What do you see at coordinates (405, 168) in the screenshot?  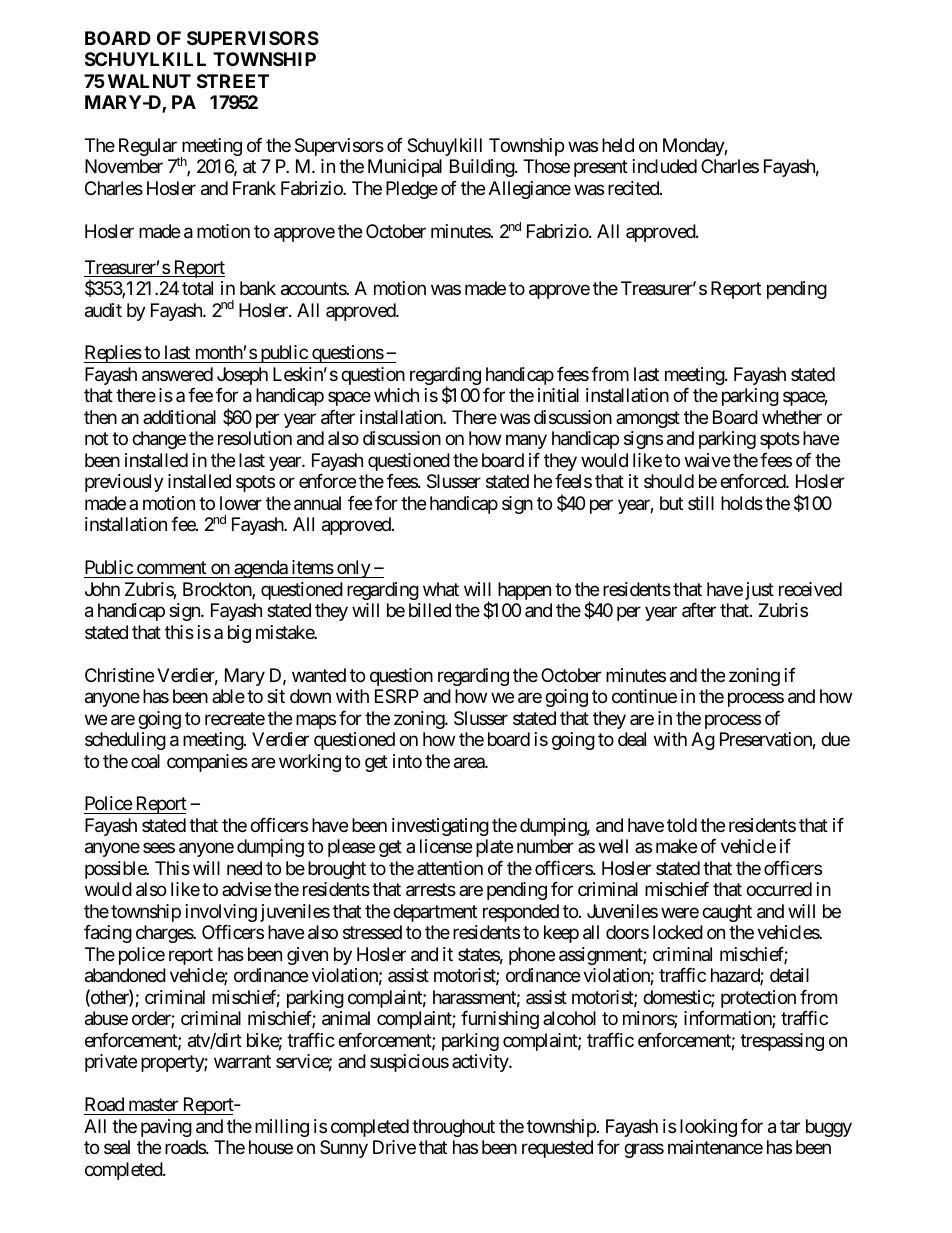 I see `Municipal` at bounding box center [405, 168].
